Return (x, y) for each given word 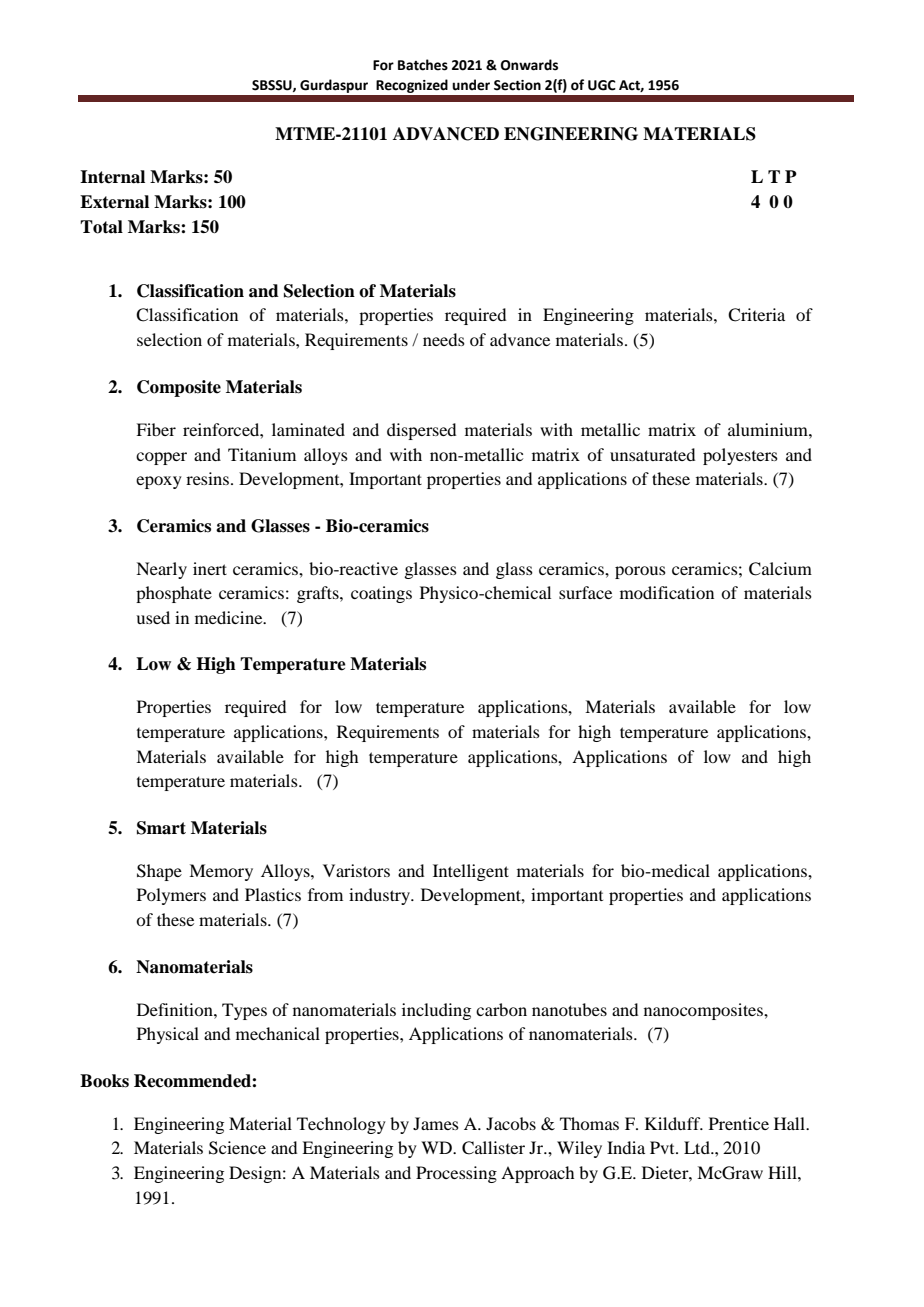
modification (667, 592)
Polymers (171, 896)
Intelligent (471, 872)
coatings (381, 594)
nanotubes (569, 1009)
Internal (112, 177)
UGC (602, 85)
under (471, 85)
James (436, 1123)
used (153, 617)
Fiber (156, 429)
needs (444, 339)
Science (237, 1148)
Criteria (756, 315)
